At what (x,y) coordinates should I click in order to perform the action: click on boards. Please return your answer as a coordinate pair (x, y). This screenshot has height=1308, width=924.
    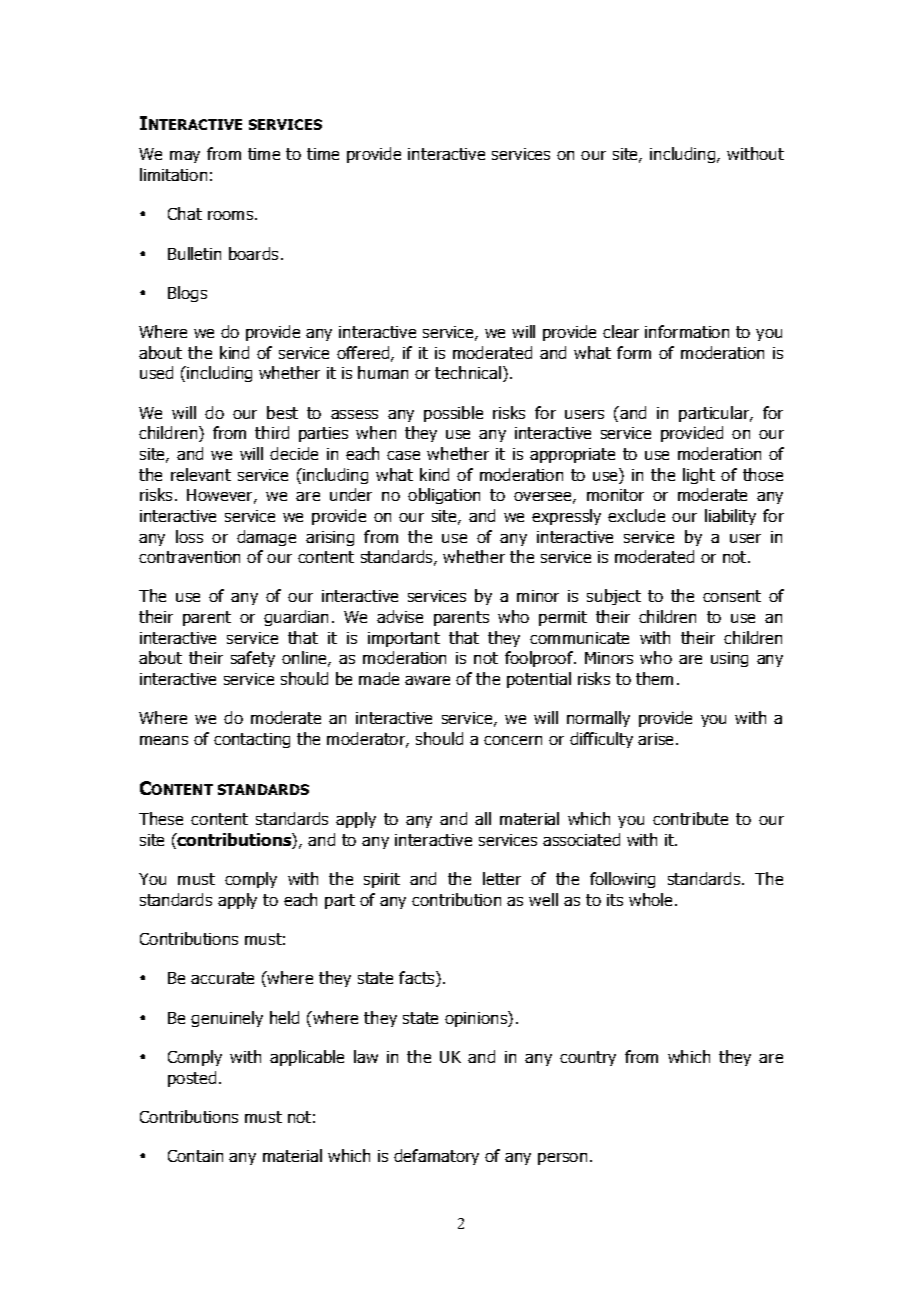
    Looking at the image, I should click on (253, 253).
